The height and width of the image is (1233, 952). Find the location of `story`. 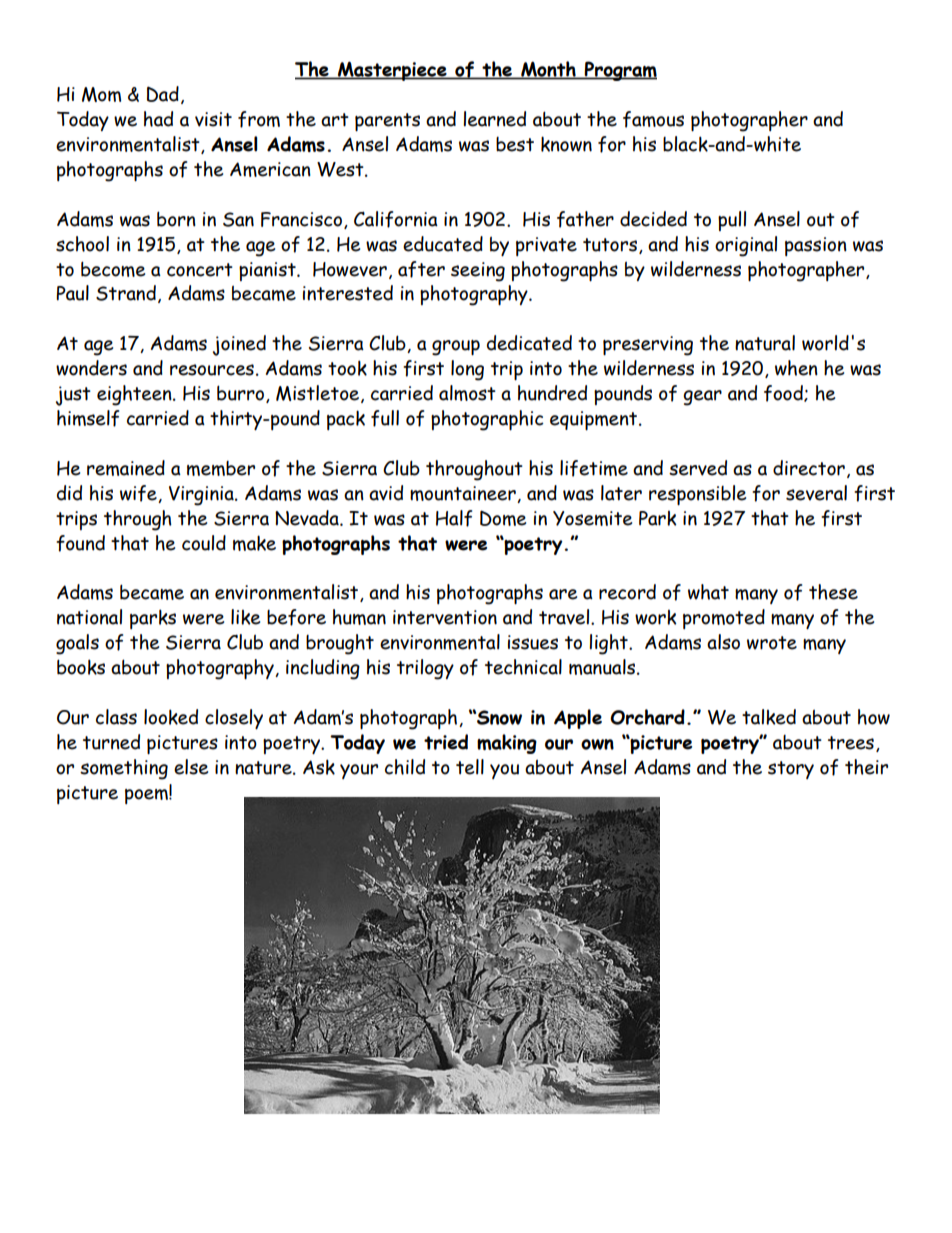

story is located at coordinates (791, 770).
